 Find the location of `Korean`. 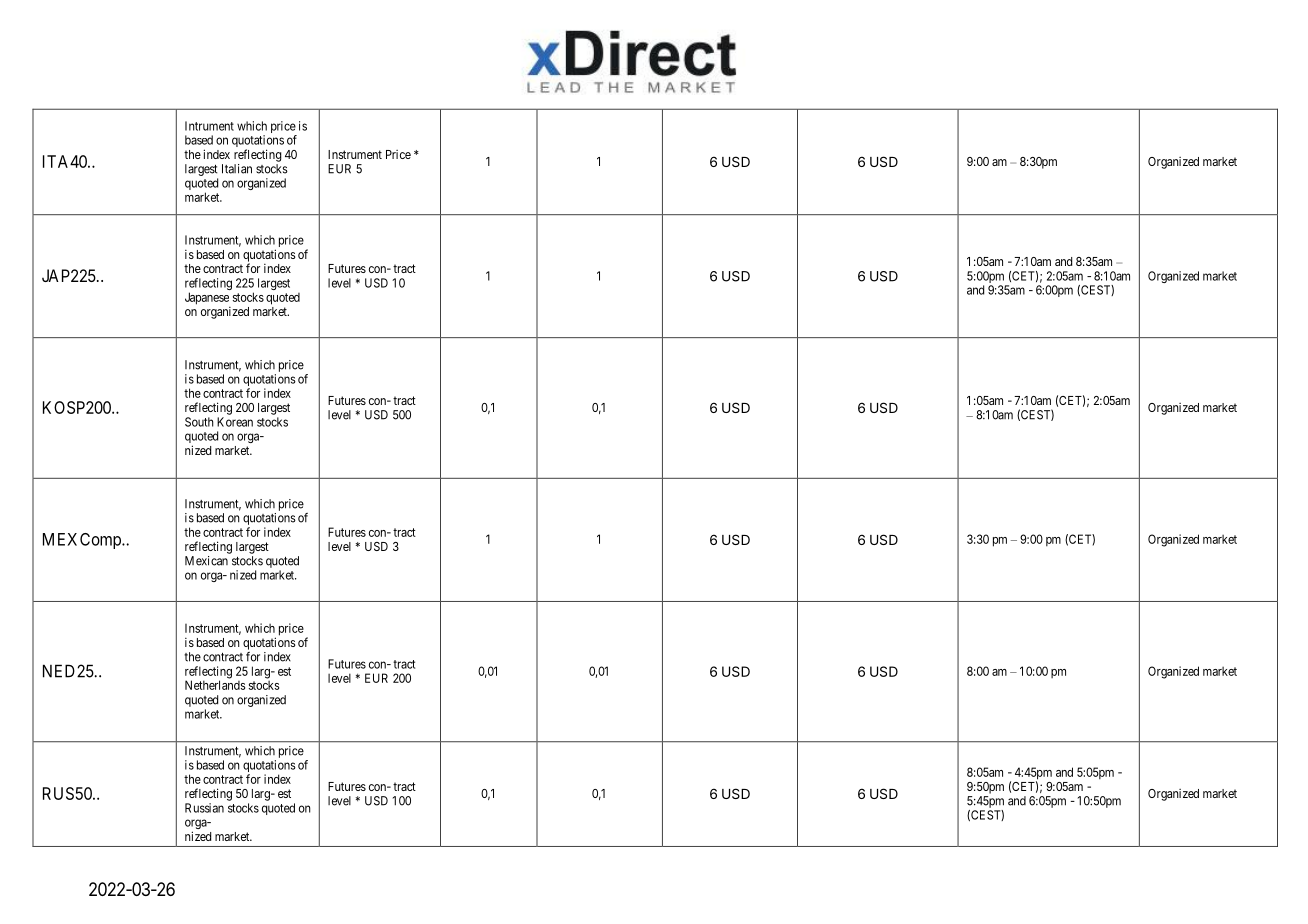

Korean is located at coordinates (235, 422).
